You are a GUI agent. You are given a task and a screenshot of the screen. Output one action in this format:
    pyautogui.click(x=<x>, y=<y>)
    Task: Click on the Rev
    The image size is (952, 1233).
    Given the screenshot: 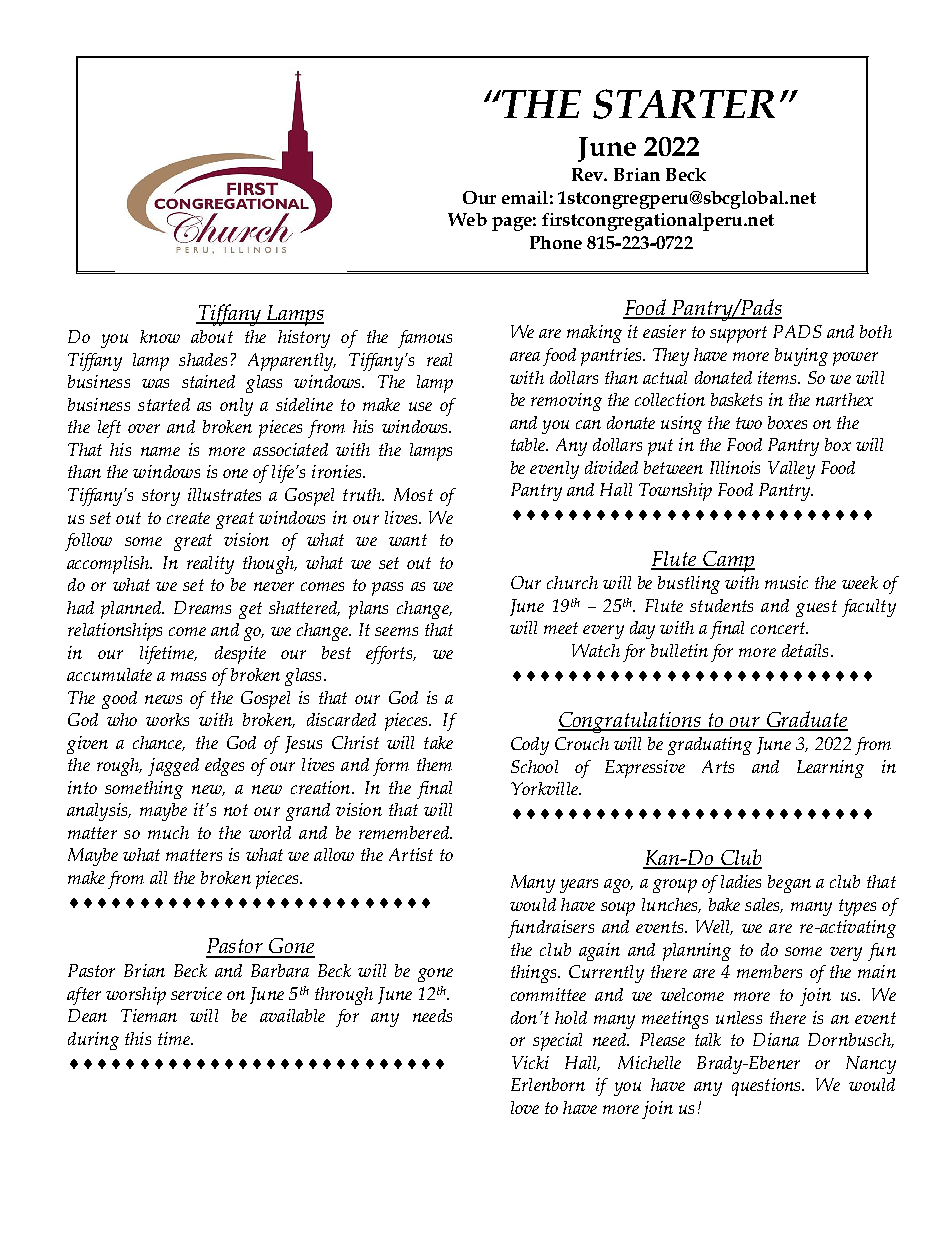 What is the action you would take?
    pyautogui.click(x=589, y=174)
